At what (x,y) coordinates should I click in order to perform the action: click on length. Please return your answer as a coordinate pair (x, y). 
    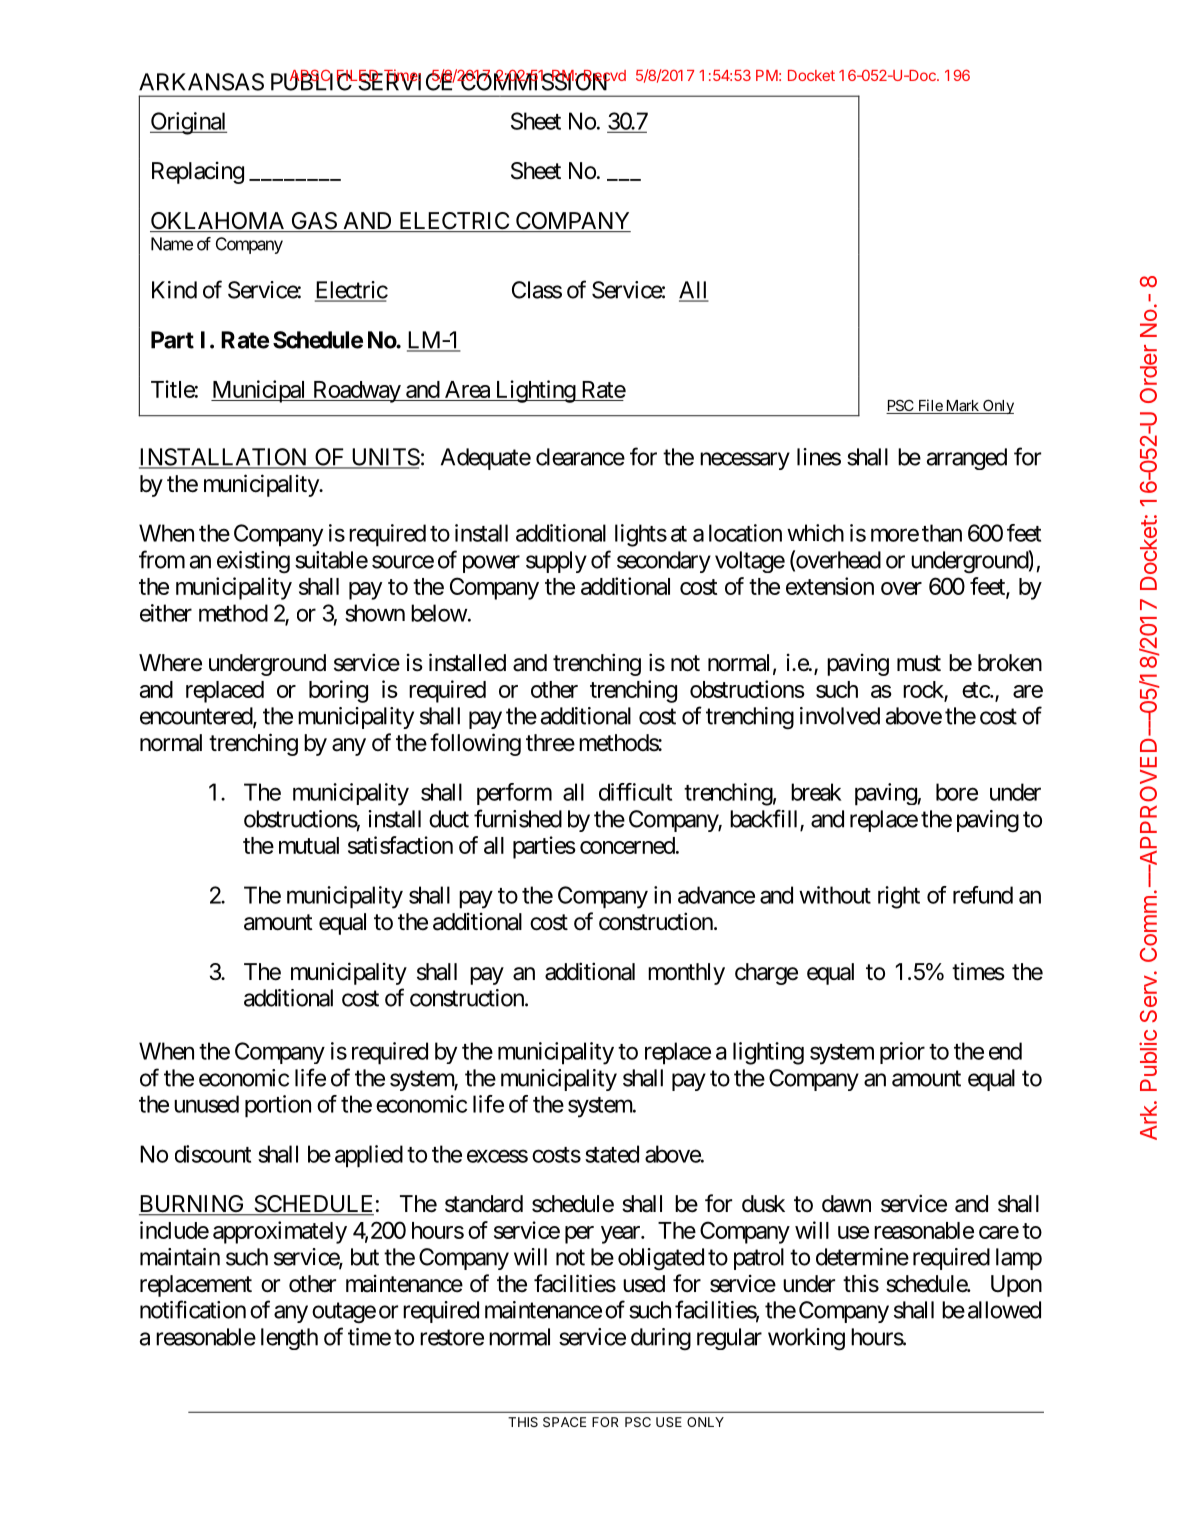
    Looking at the image, I should click on (289, 1339).
